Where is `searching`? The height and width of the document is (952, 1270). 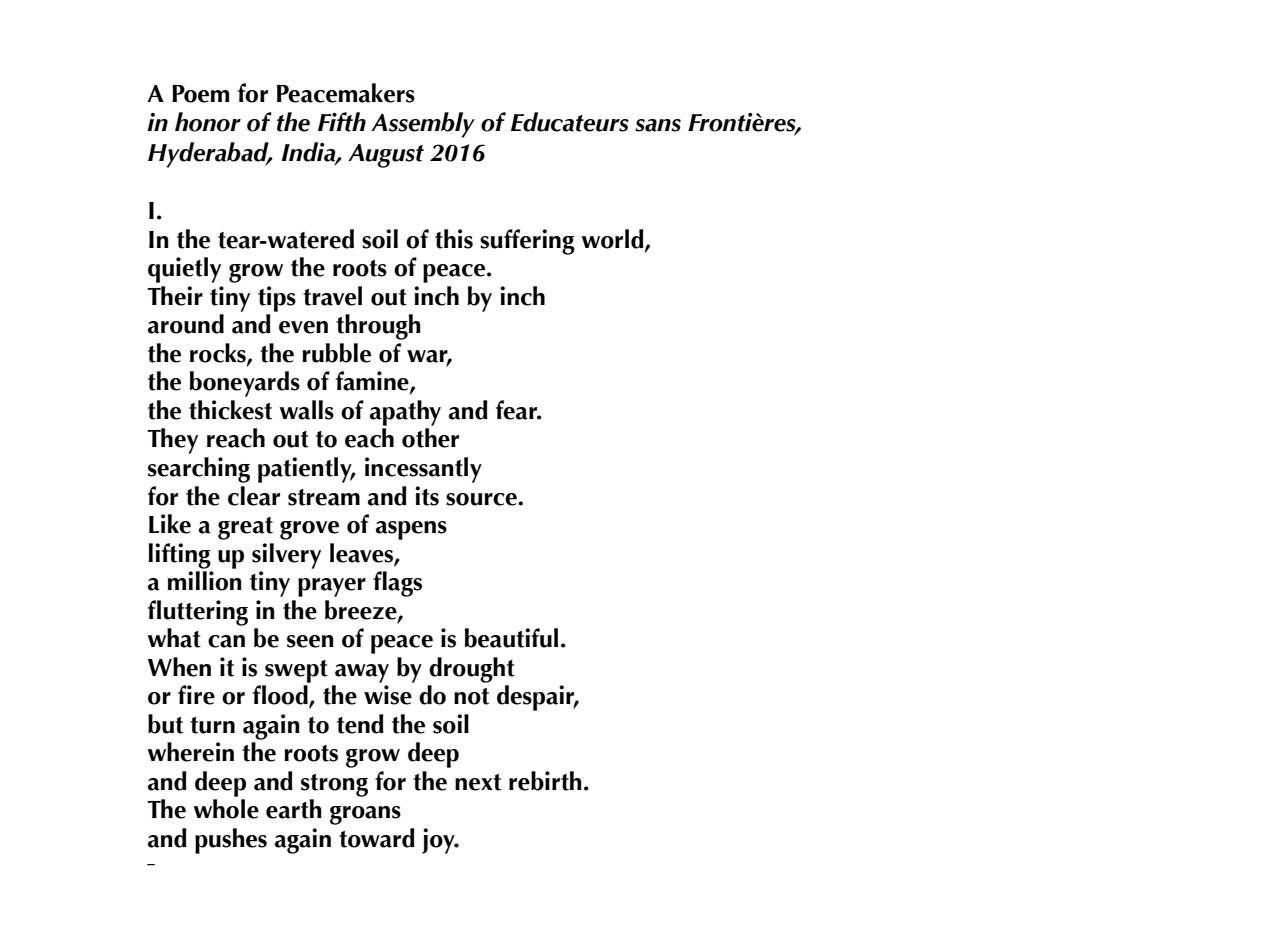 searching is located at coordinates (199, 470).
